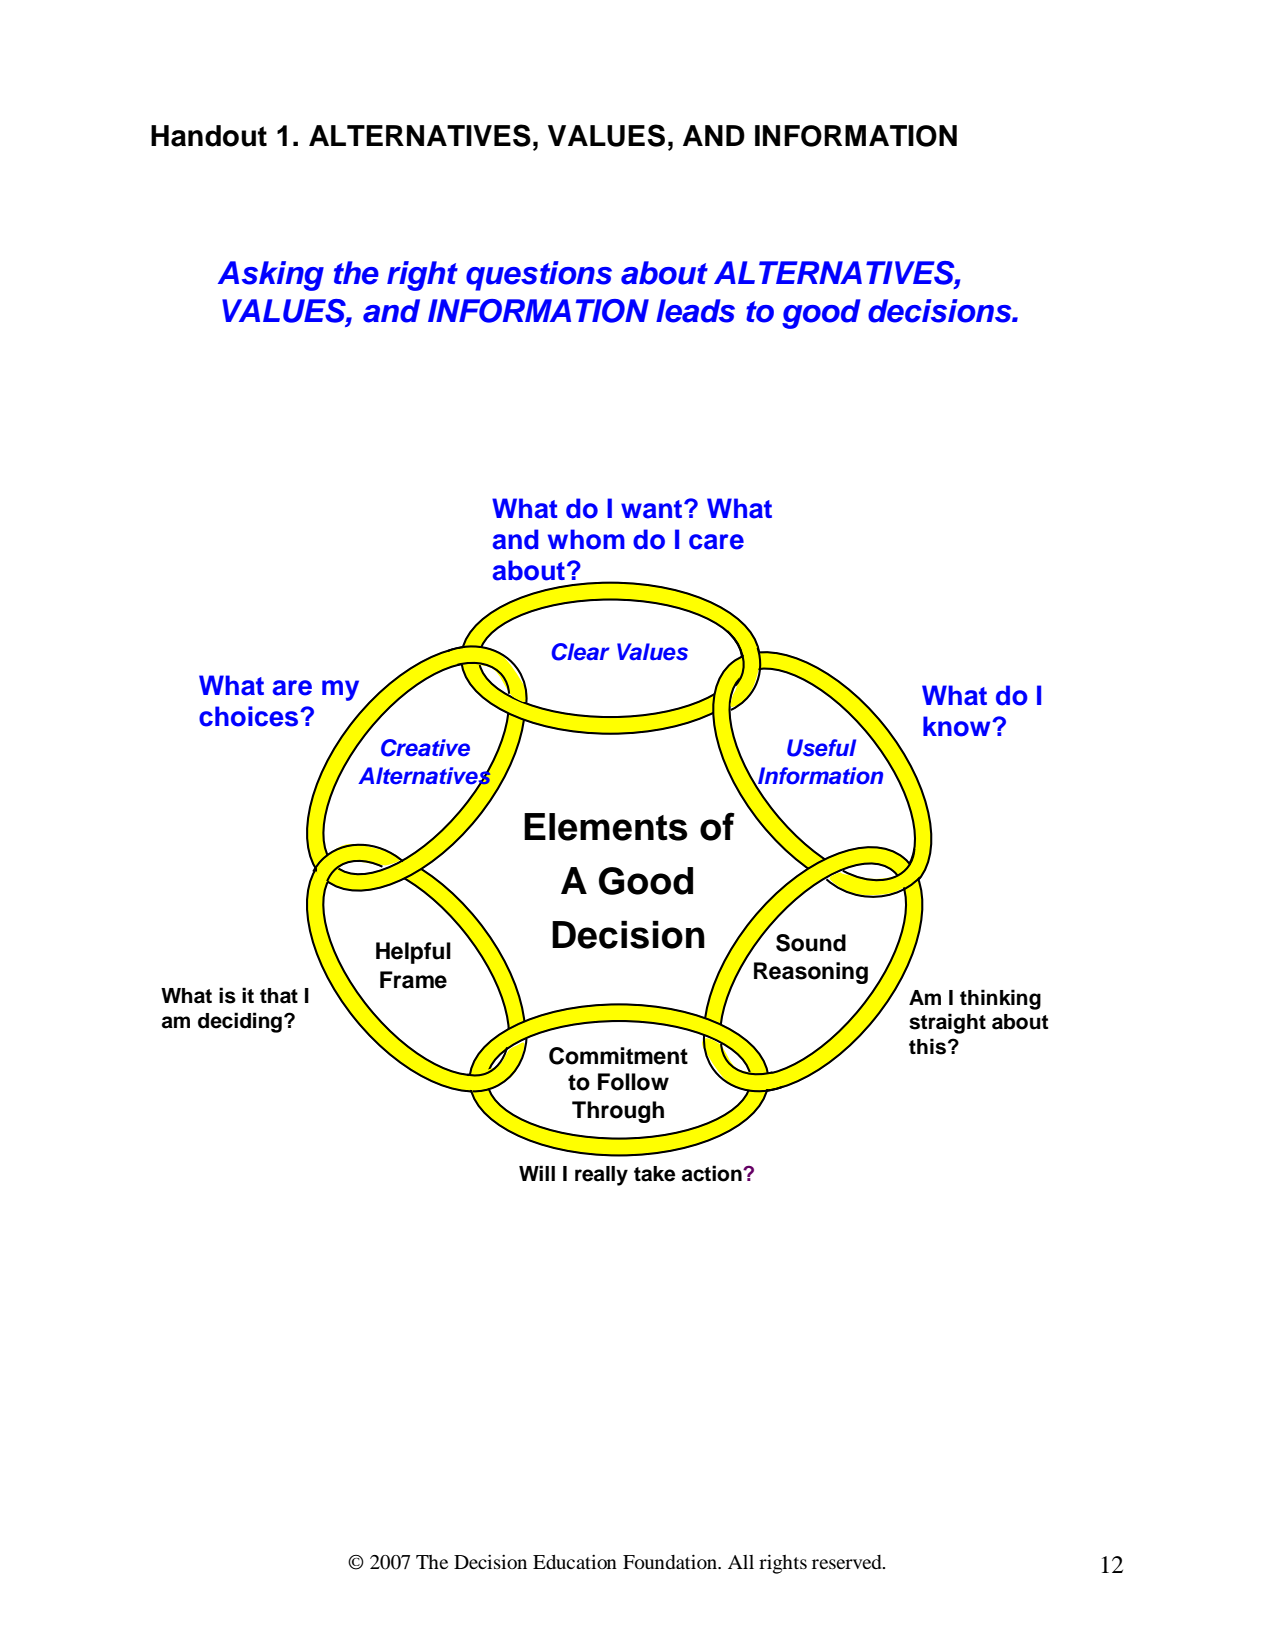  What do you see at coordinates (575, 1561) in the document?
I see `Education` at bounding box center [575, 1561].
